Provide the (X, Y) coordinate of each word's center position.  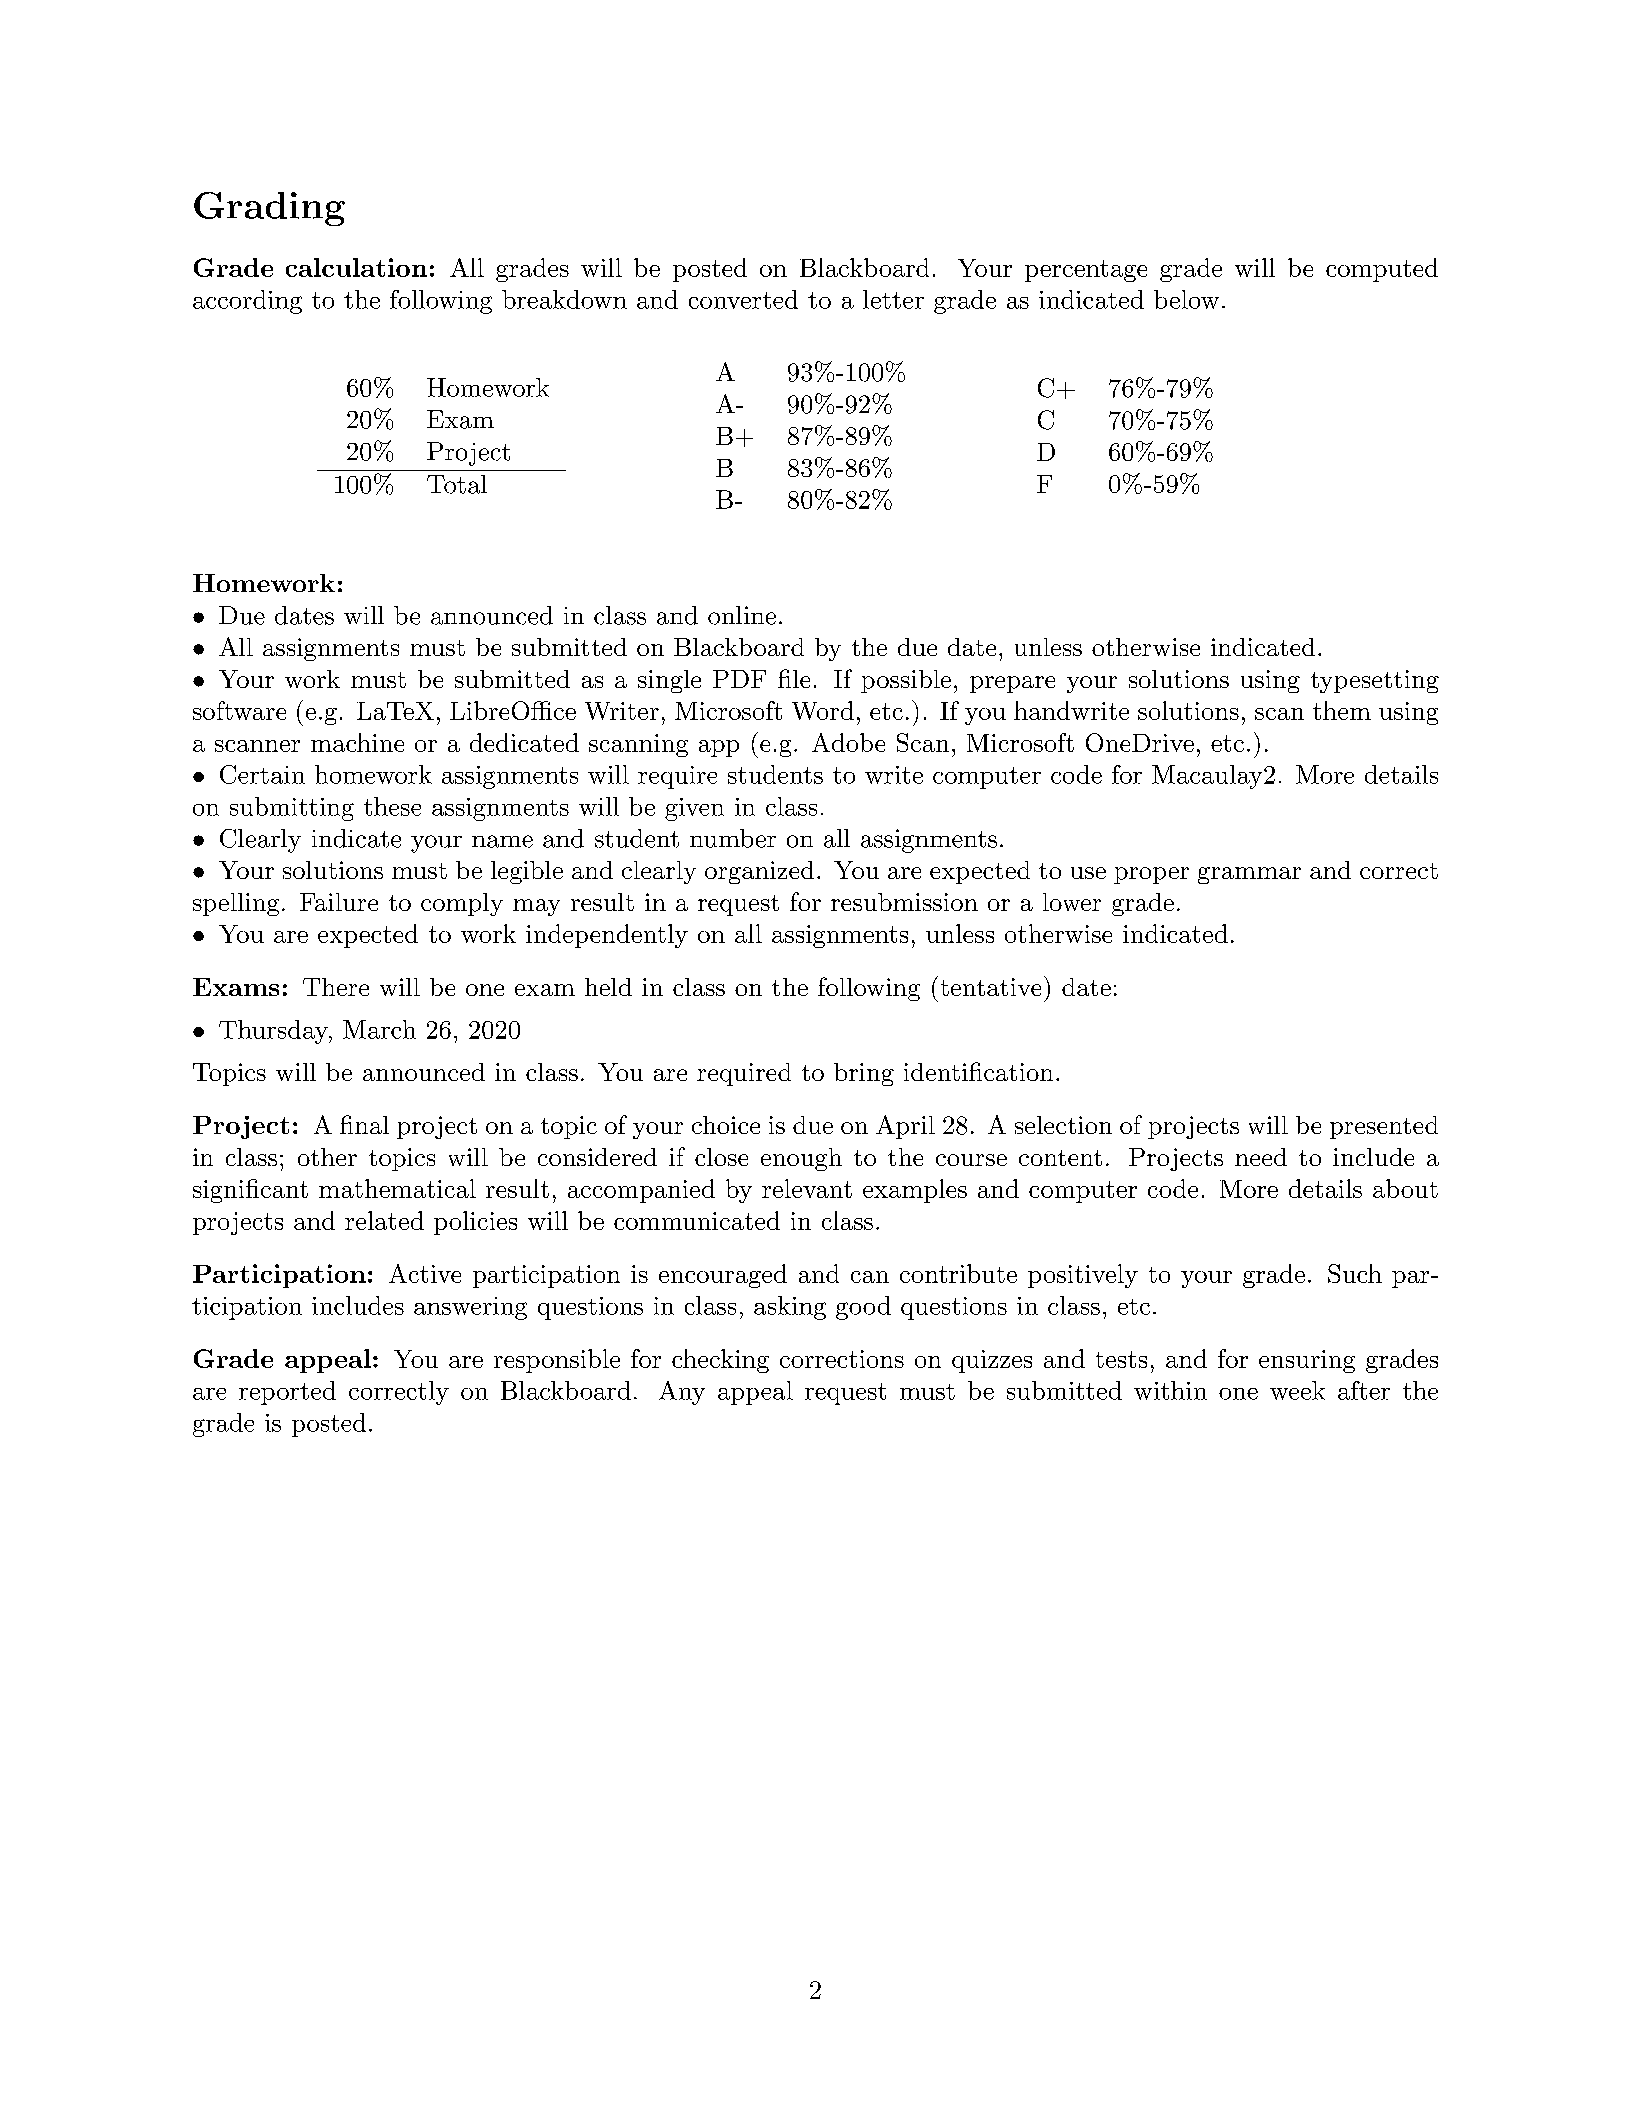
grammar (1249, 875)
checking (720, 1361)
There (336, 987)
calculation (356, 267)
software (239, 710)
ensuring (1307, 1361)
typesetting (1375, 681)
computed (1382, 270)
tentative (989, 986)
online (742, 615)
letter (893, 299)
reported (287, 1393)
